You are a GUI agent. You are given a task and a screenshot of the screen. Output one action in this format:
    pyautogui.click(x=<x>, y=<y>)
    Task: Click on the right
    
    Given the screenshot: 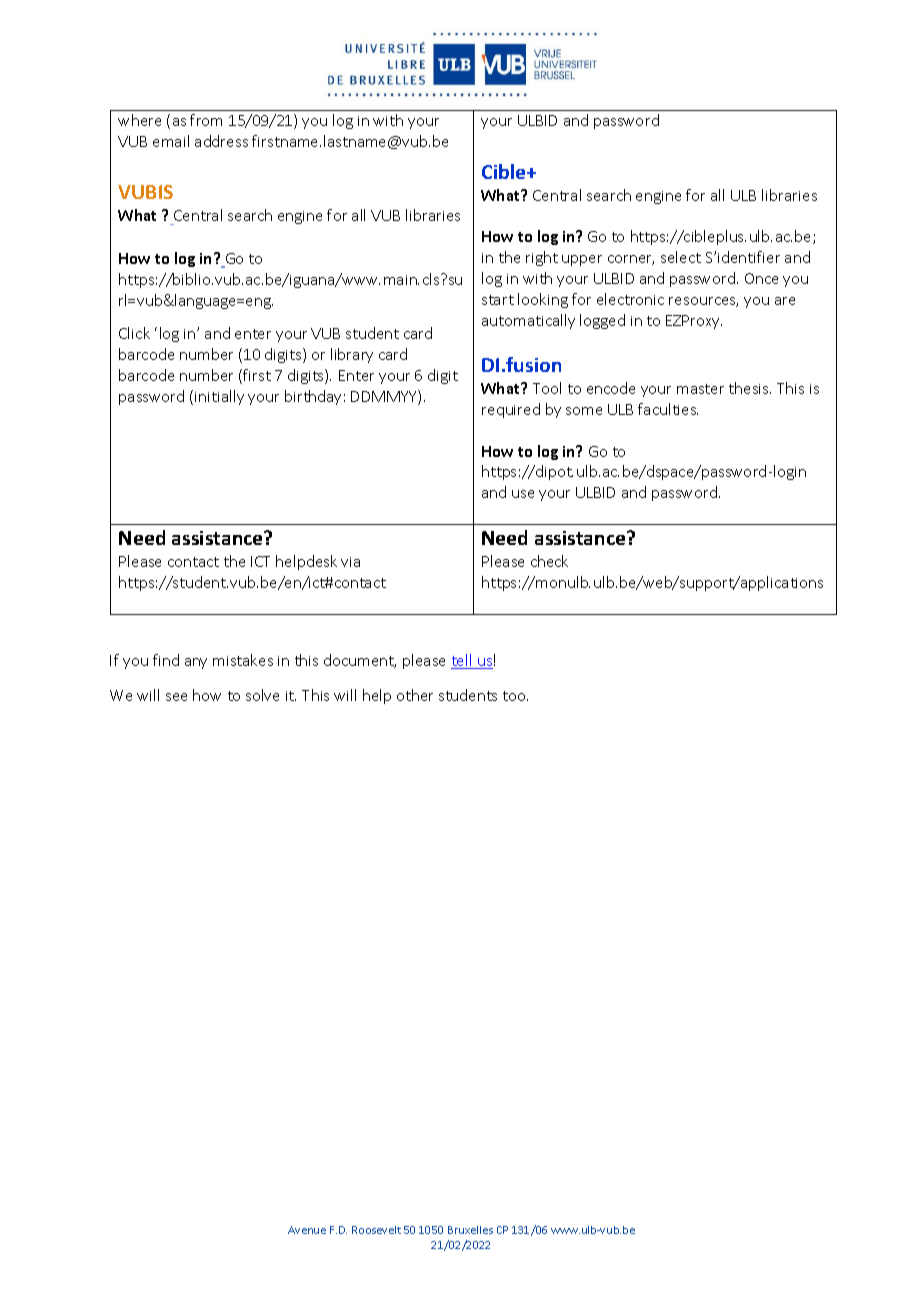 What is the action you would take?
    pyautogui.click(x=542, y=258)
